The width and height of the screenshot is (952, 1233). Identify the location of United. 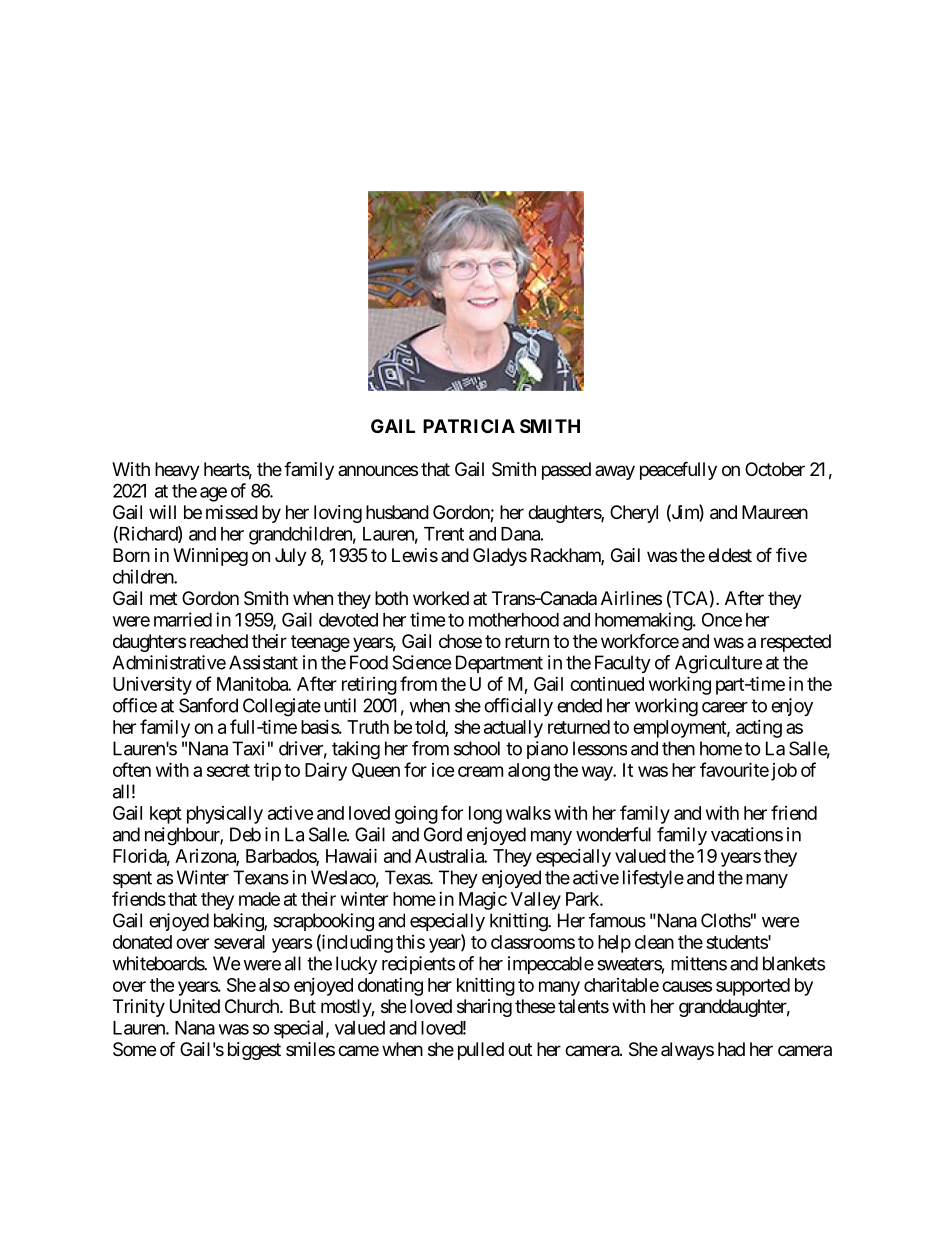
(195, 1006).
